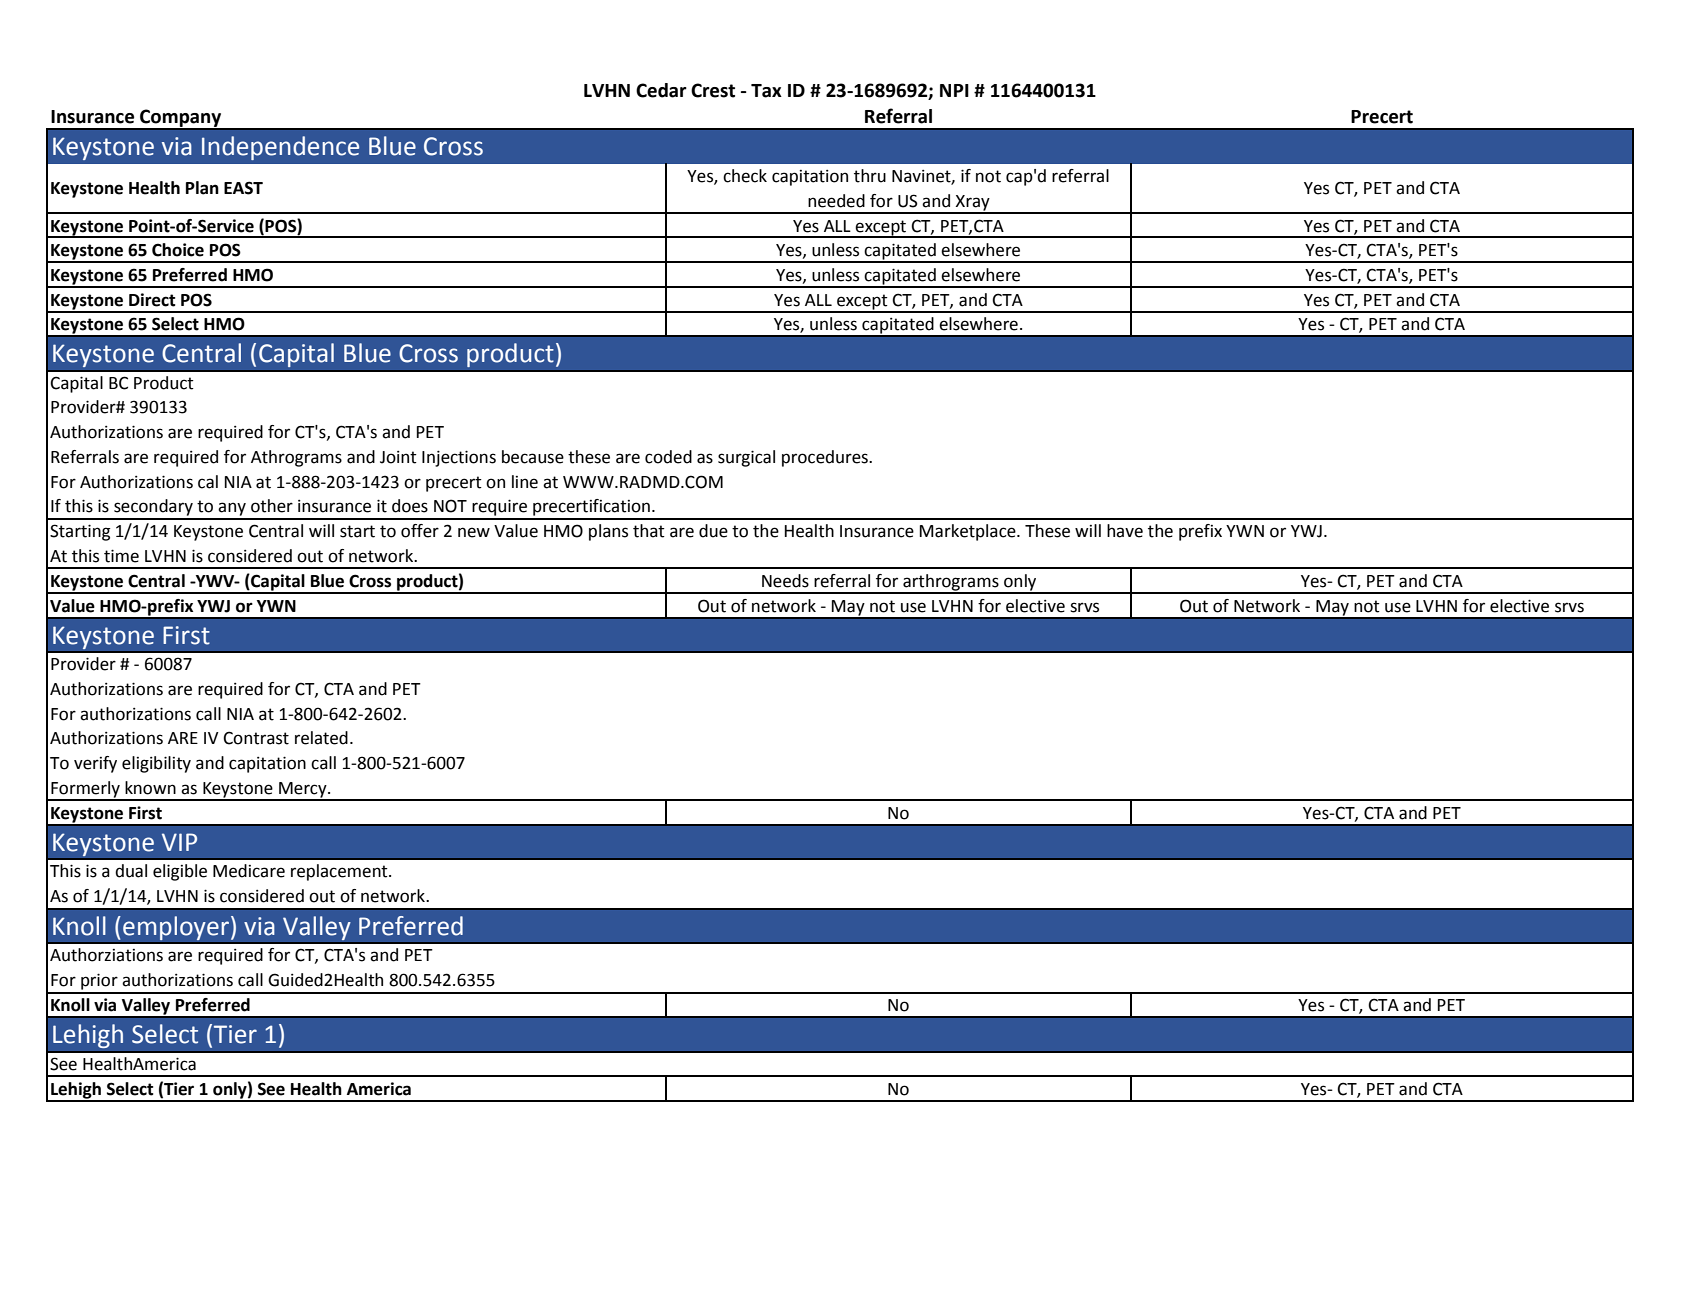 The width and height of the screenshot is (1681, 1299). I want to click on Independence, so click(280, 148).
